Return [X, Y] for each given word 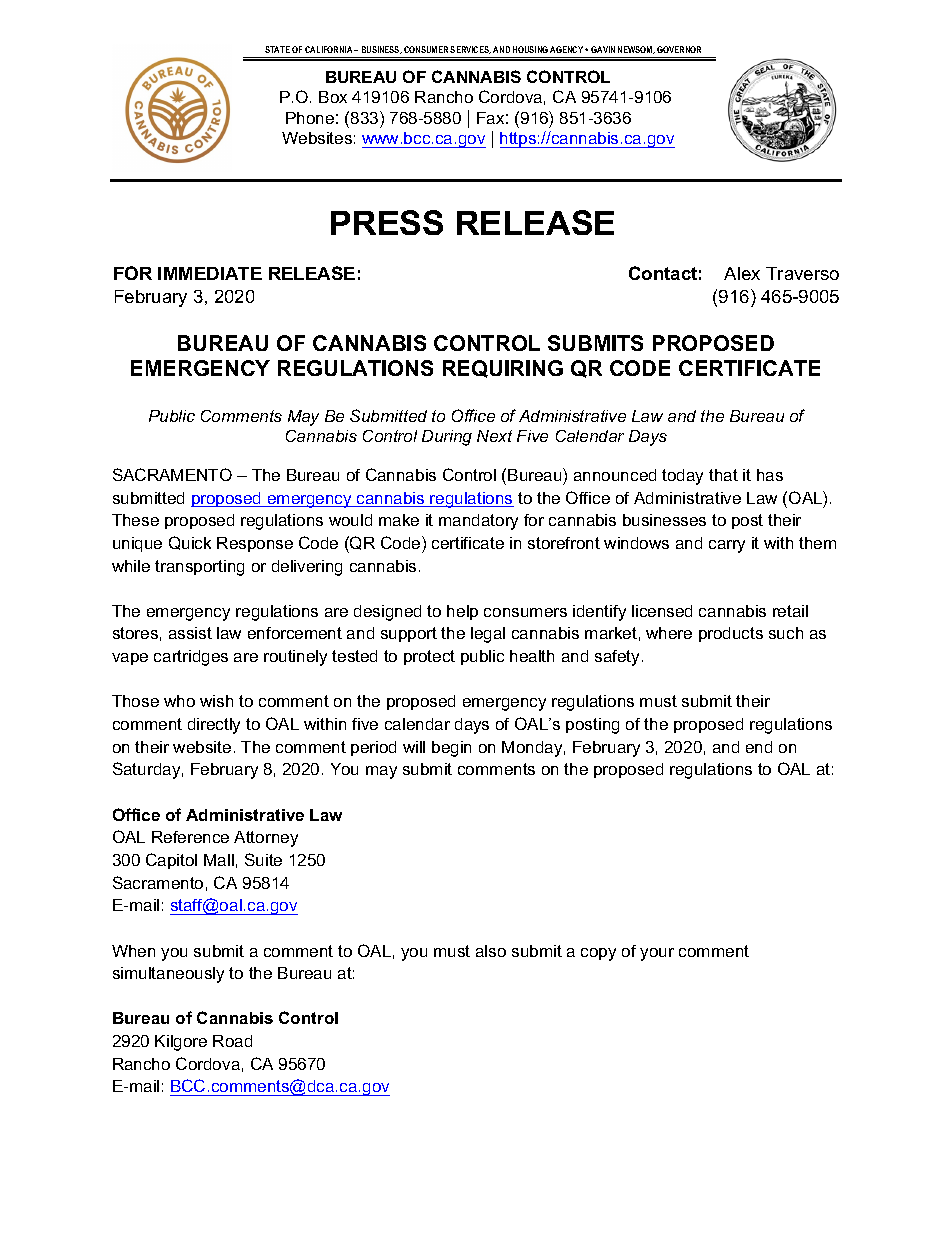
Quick [190, 543]
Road [232, 1041]
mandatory [478, 522]
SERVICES [470, 50]
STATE [277, 49]
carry [727, 546]
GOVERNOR [679, 49]
